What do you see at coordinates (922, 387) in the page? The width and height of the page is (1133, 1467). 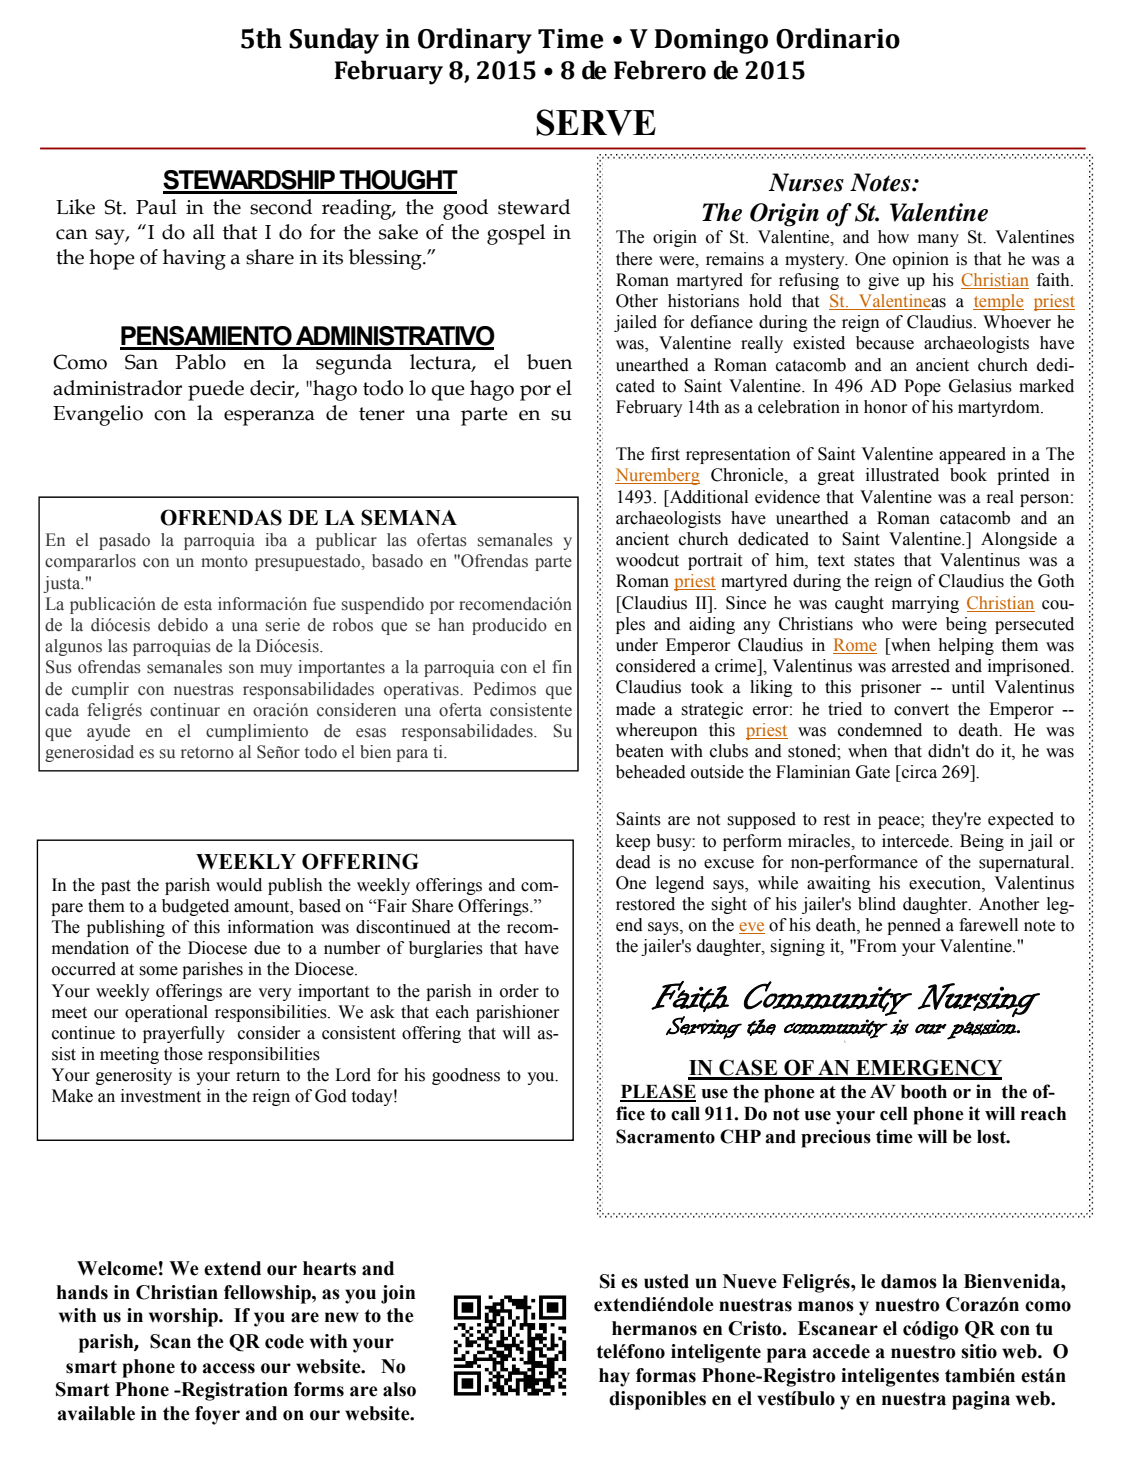 I see `Pope` at bounding box center [922, 387].
